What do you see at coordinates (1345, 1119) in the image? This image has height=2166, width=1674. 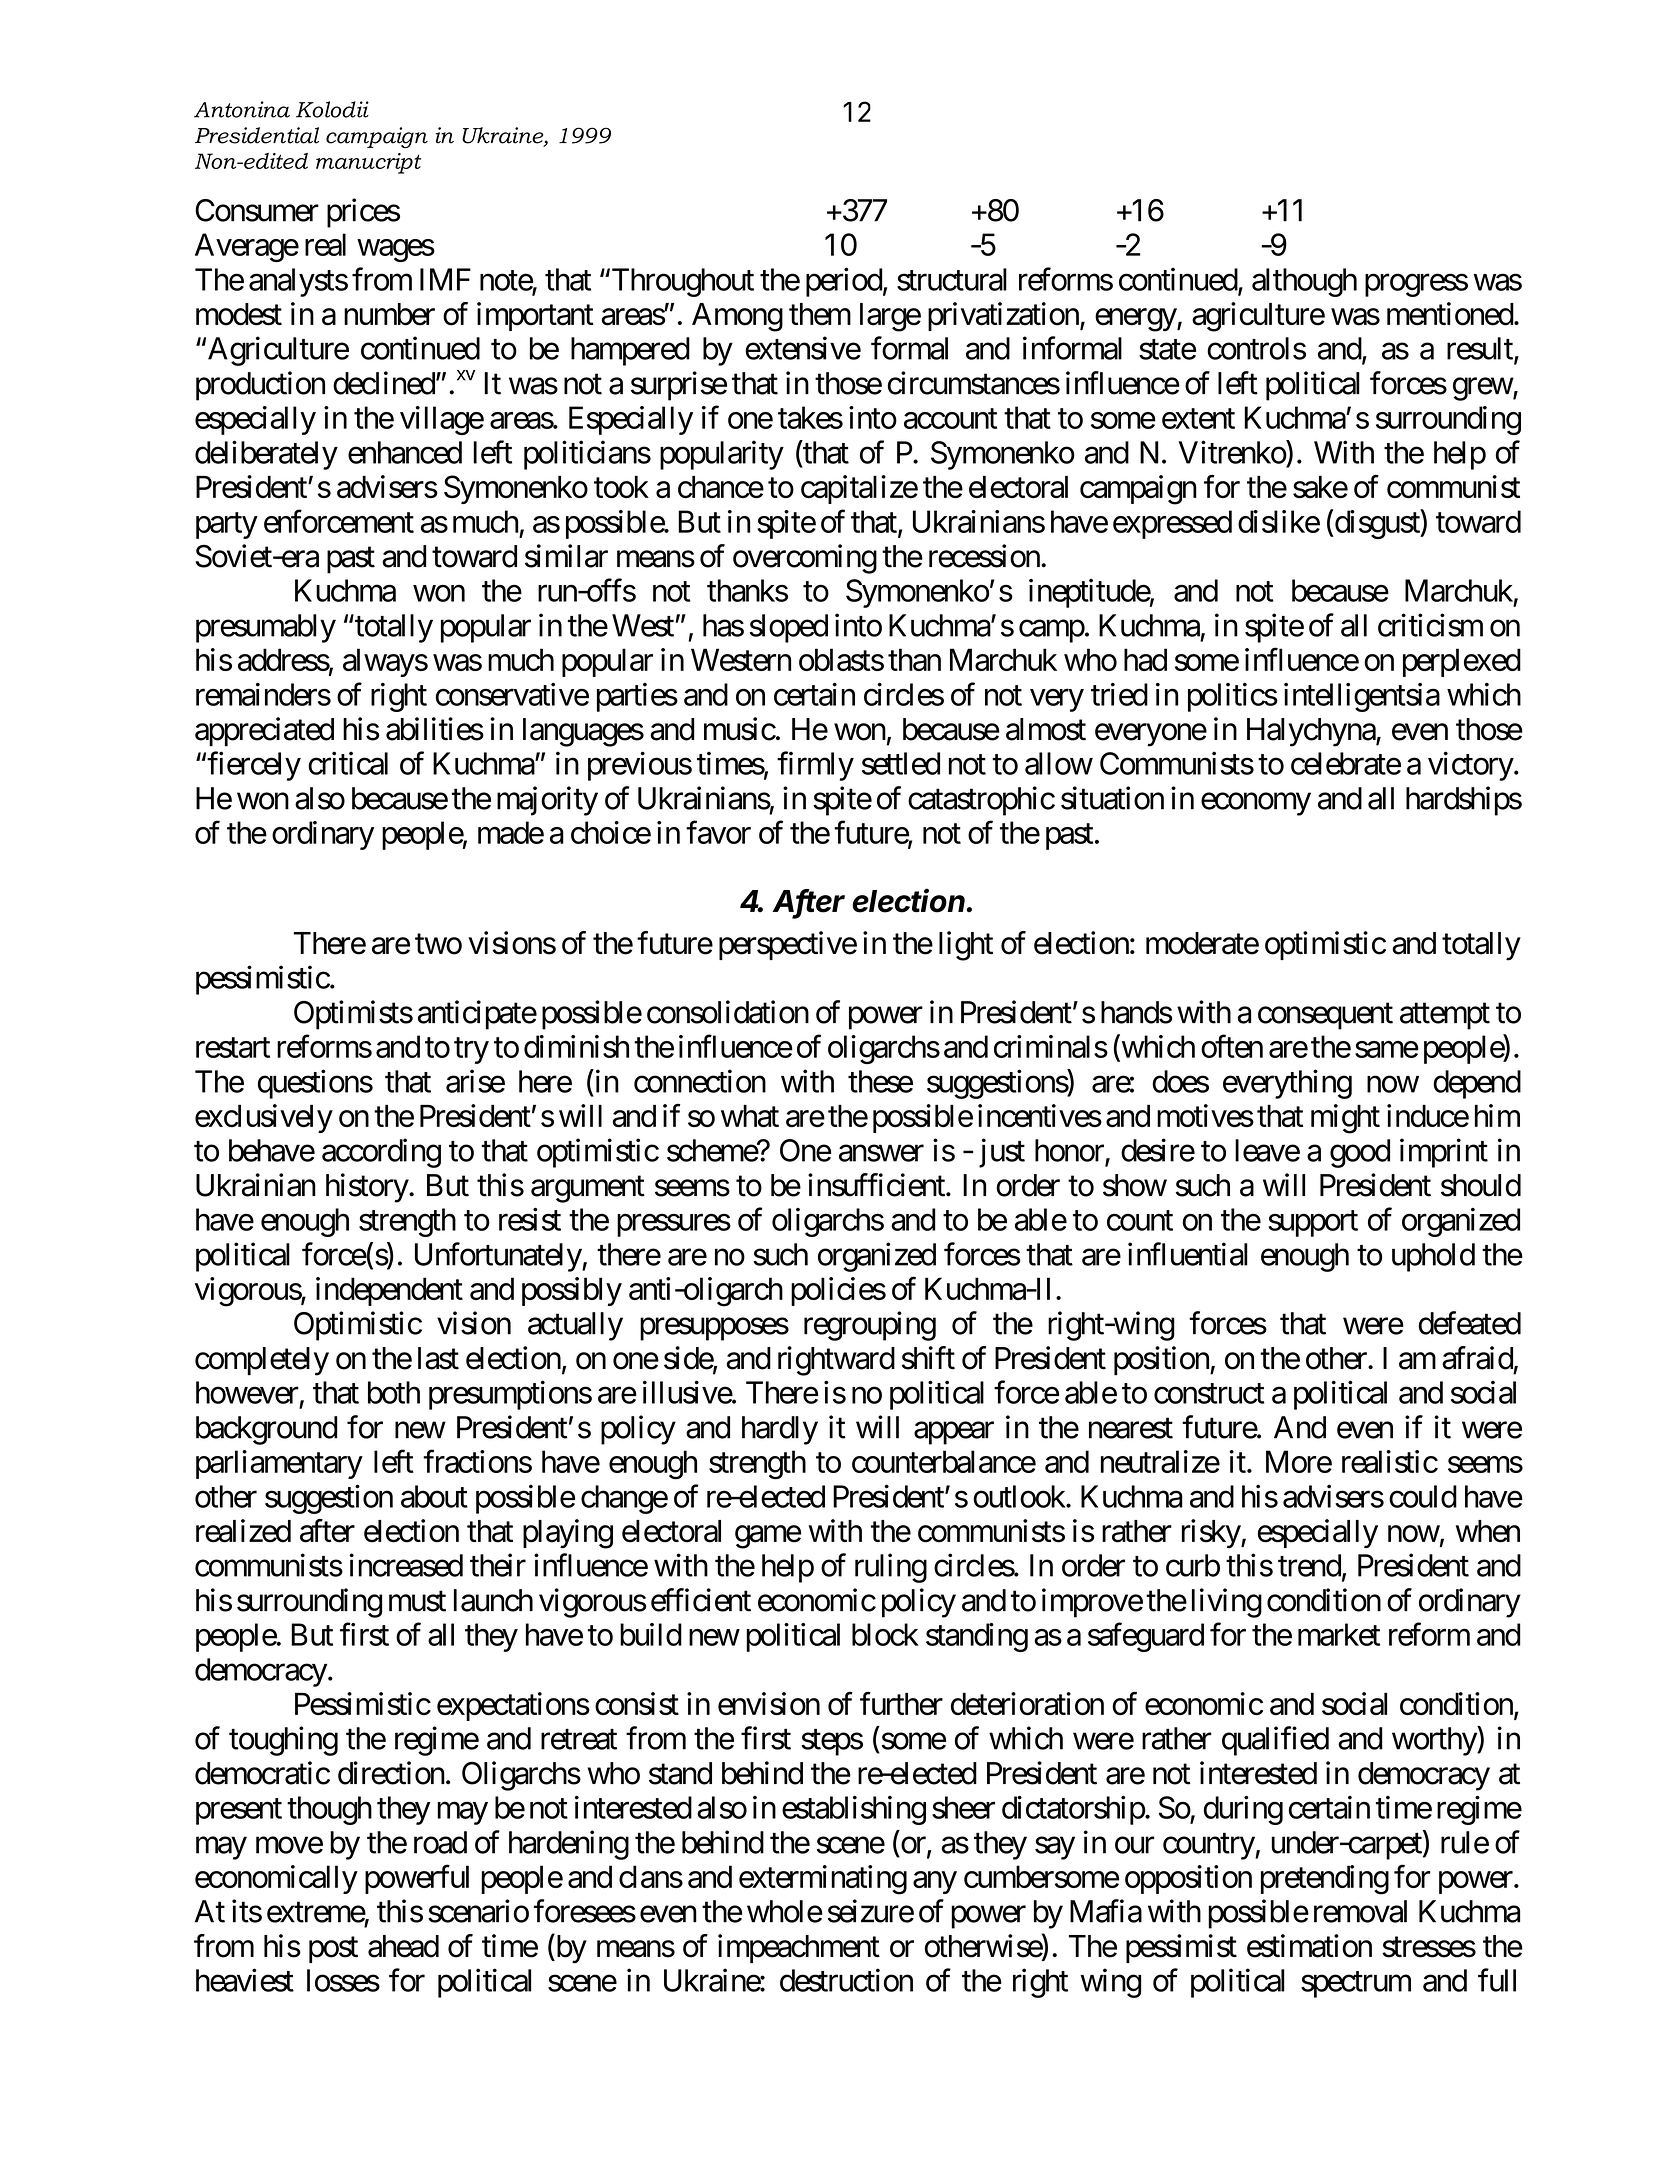 I see `might` at bounding box center [1345, 1119].
